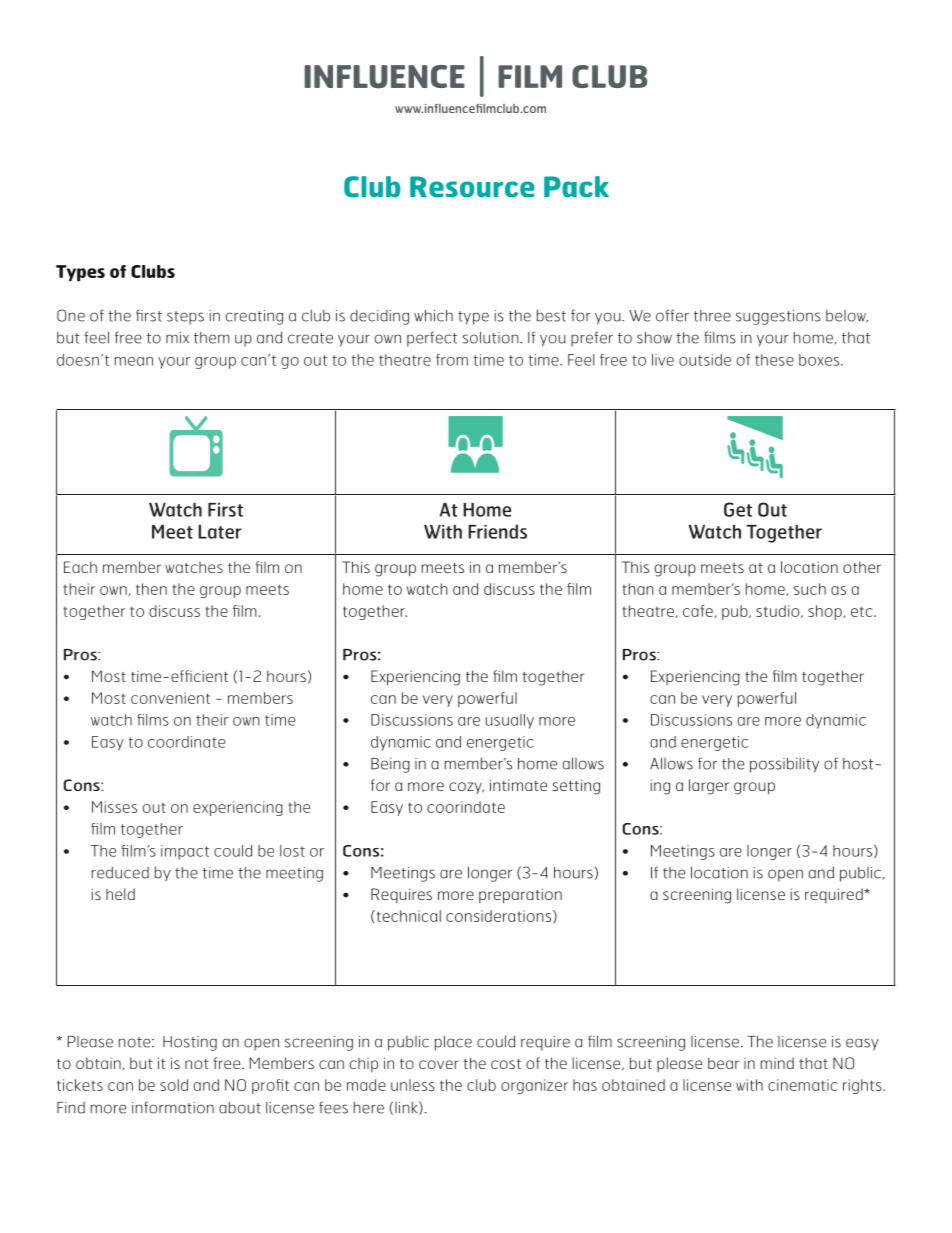 This screenshot has height=1233, width=952. What do you see at coordinates (452, 360) in the screenshot?
I see `from` at bounding box center [452, 360].
